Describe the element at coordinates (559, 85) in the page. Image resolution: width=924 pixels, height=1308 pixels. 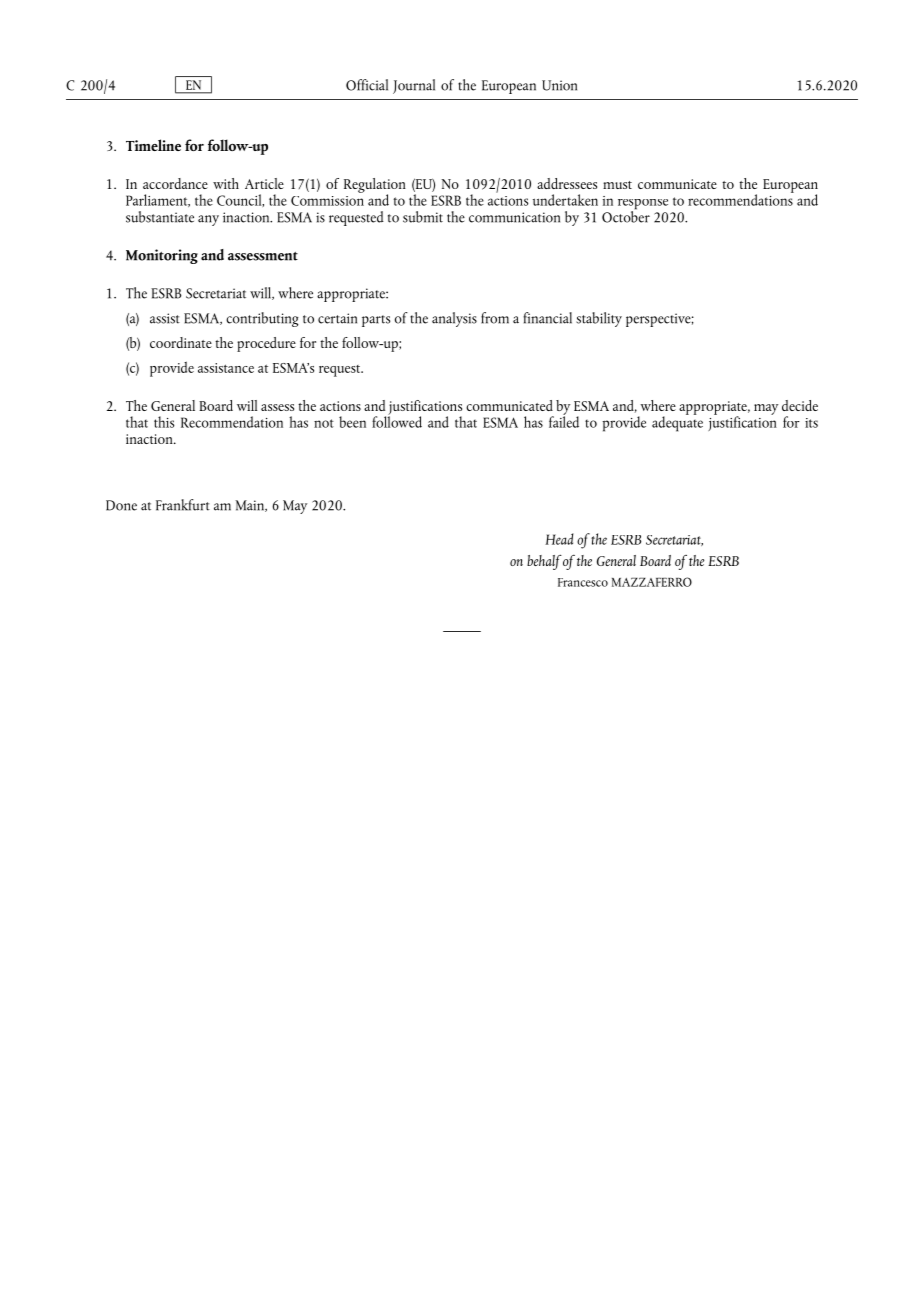
I see `Union` at that location.
